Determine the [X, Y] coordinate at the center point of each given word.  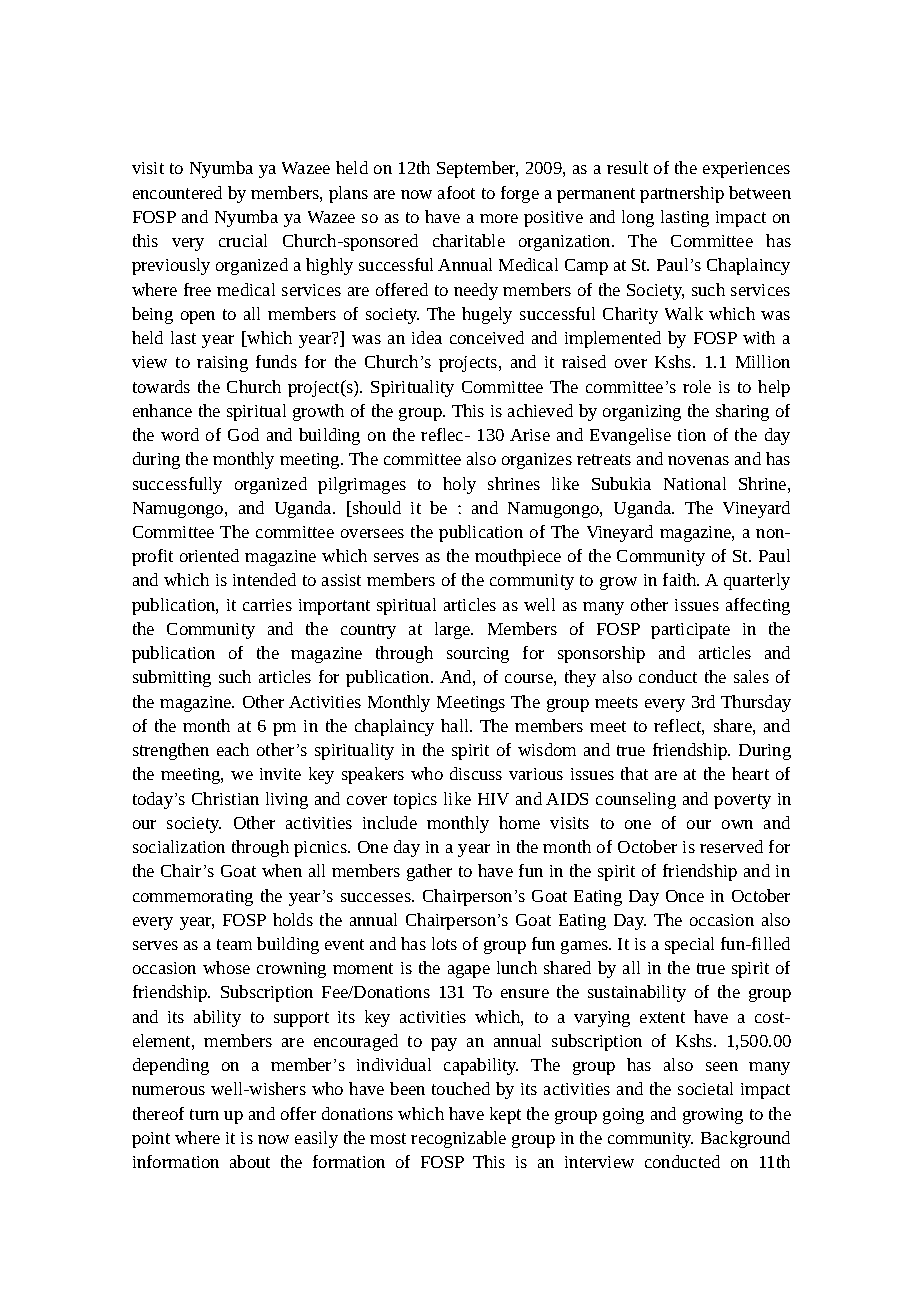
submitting [172, 678]
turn [204, 1114]
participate [690, 631]
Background [745, 1139]
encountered [177, 192]
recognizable [458, 1139]
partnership [682, 194]
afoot [456, 192]
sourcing [478, 655]
